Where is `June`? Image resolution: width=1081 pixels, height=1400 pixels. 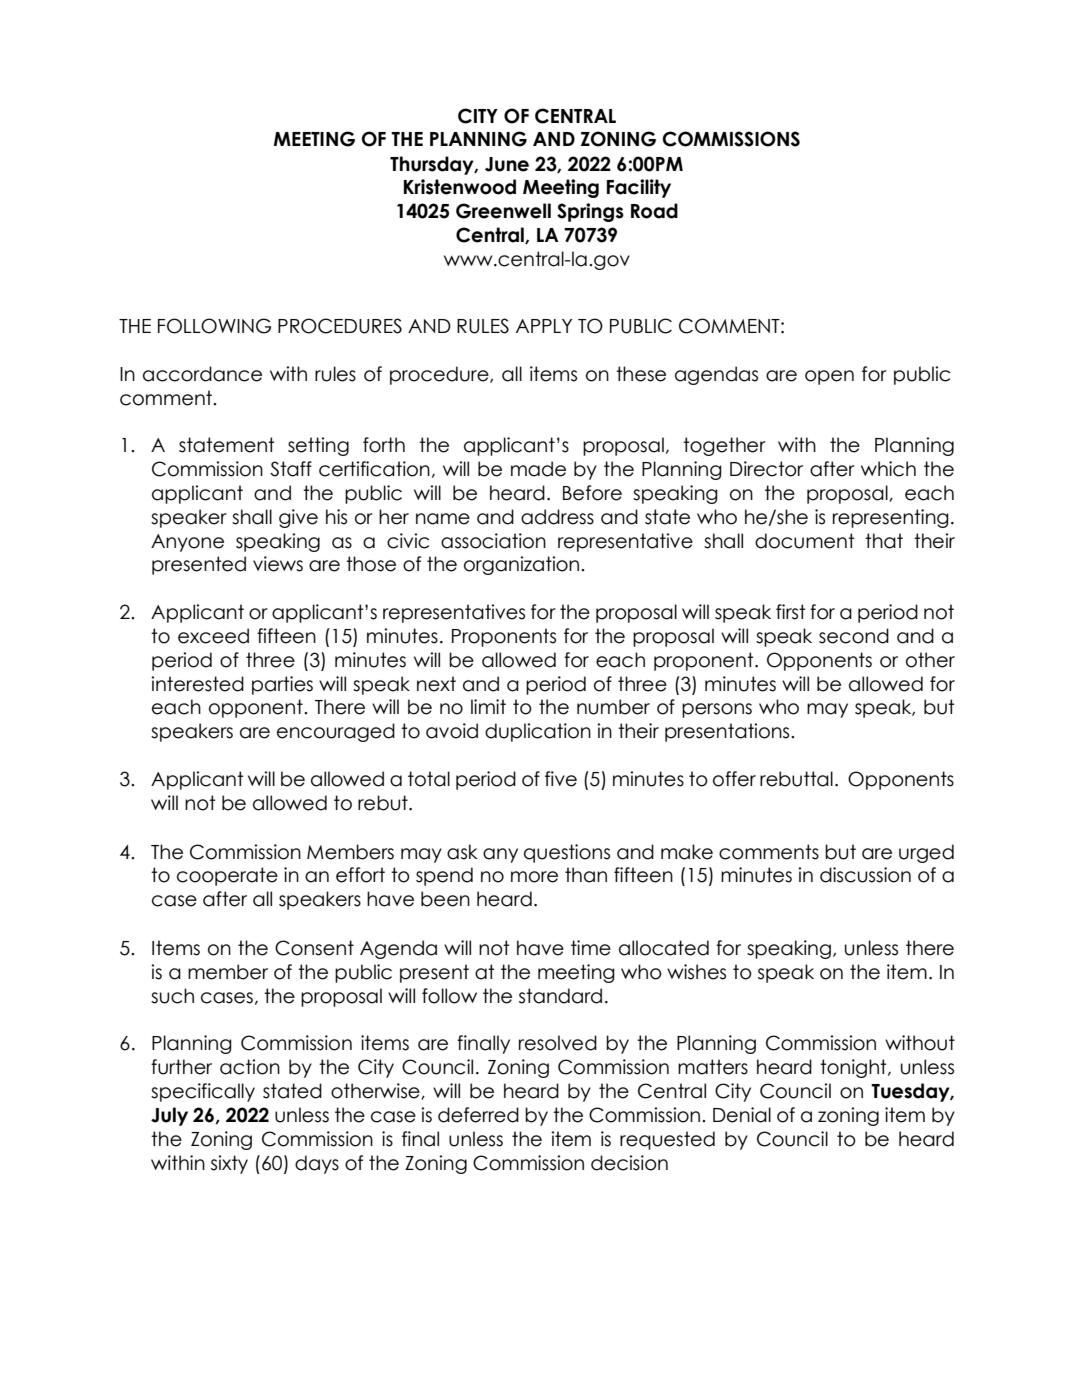
June is located at coordinates (507, 164).
